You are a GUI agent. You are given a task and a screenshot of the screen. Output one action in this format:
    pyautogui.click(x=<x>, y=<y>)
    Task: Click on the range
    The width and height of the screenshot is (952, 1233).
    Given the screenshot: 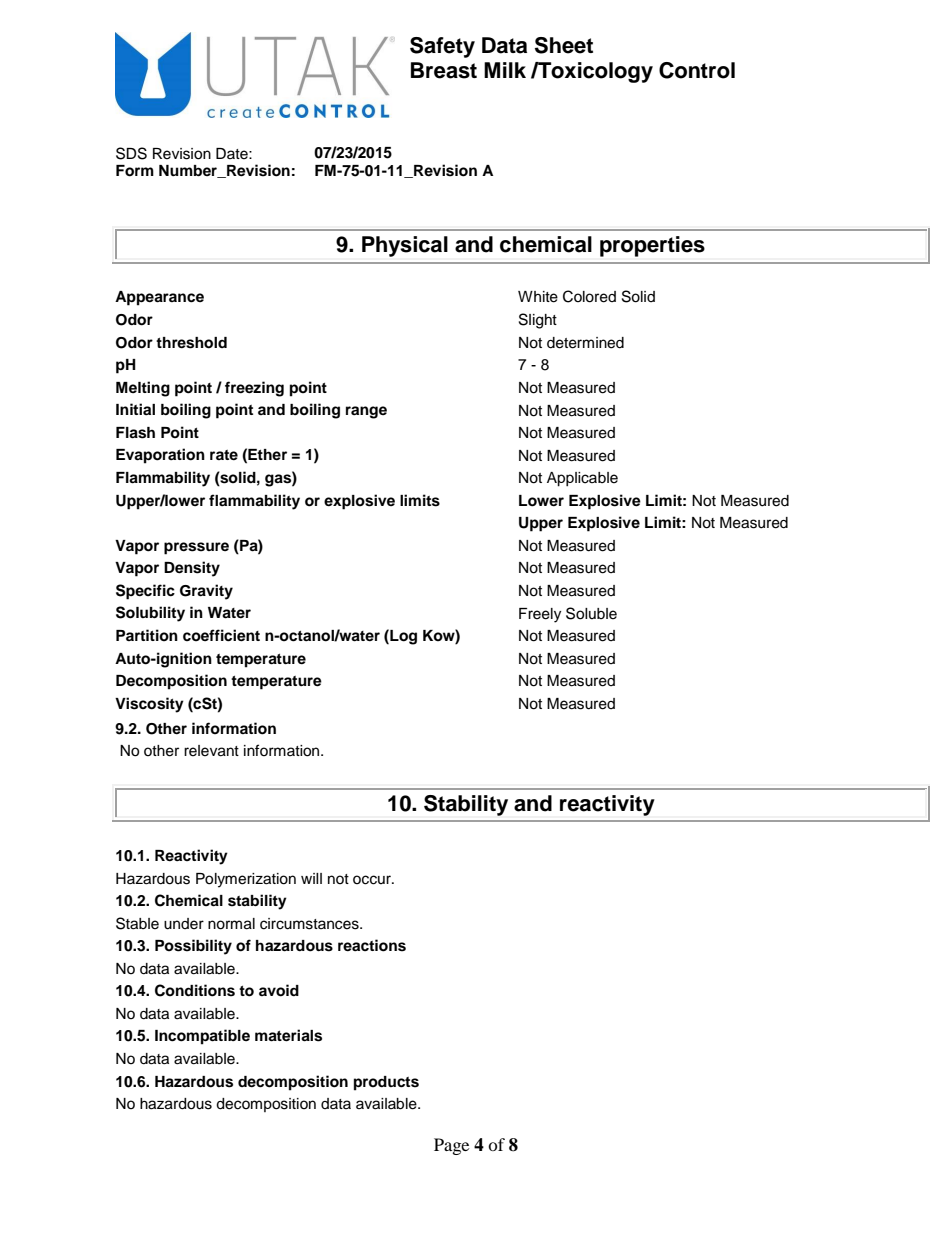 What is the action you would take?
    pyautogui.click(x=366, y=412)
